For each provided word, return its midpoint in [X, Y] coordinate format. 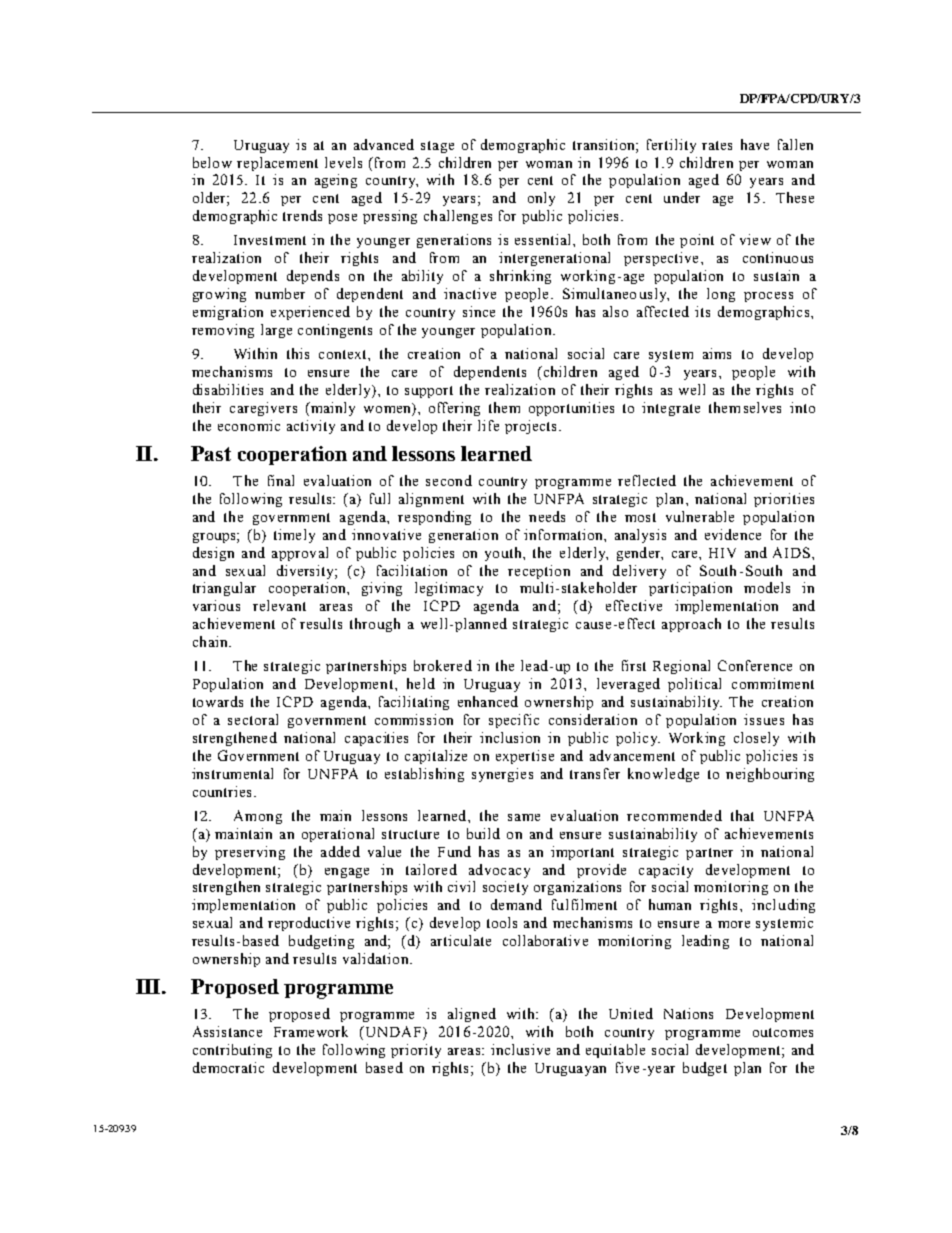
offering [454, 409]
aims [717, 353]
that [742, 815]
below [212, 162]
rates [717, 145]
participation [690, 589]
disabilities [228, 389]
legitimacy [449, 589]
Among [258, 817]
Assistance [227, 1031]
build [483, 833]
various [216, 605]
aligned [472, 1015]
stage [437, 147]
